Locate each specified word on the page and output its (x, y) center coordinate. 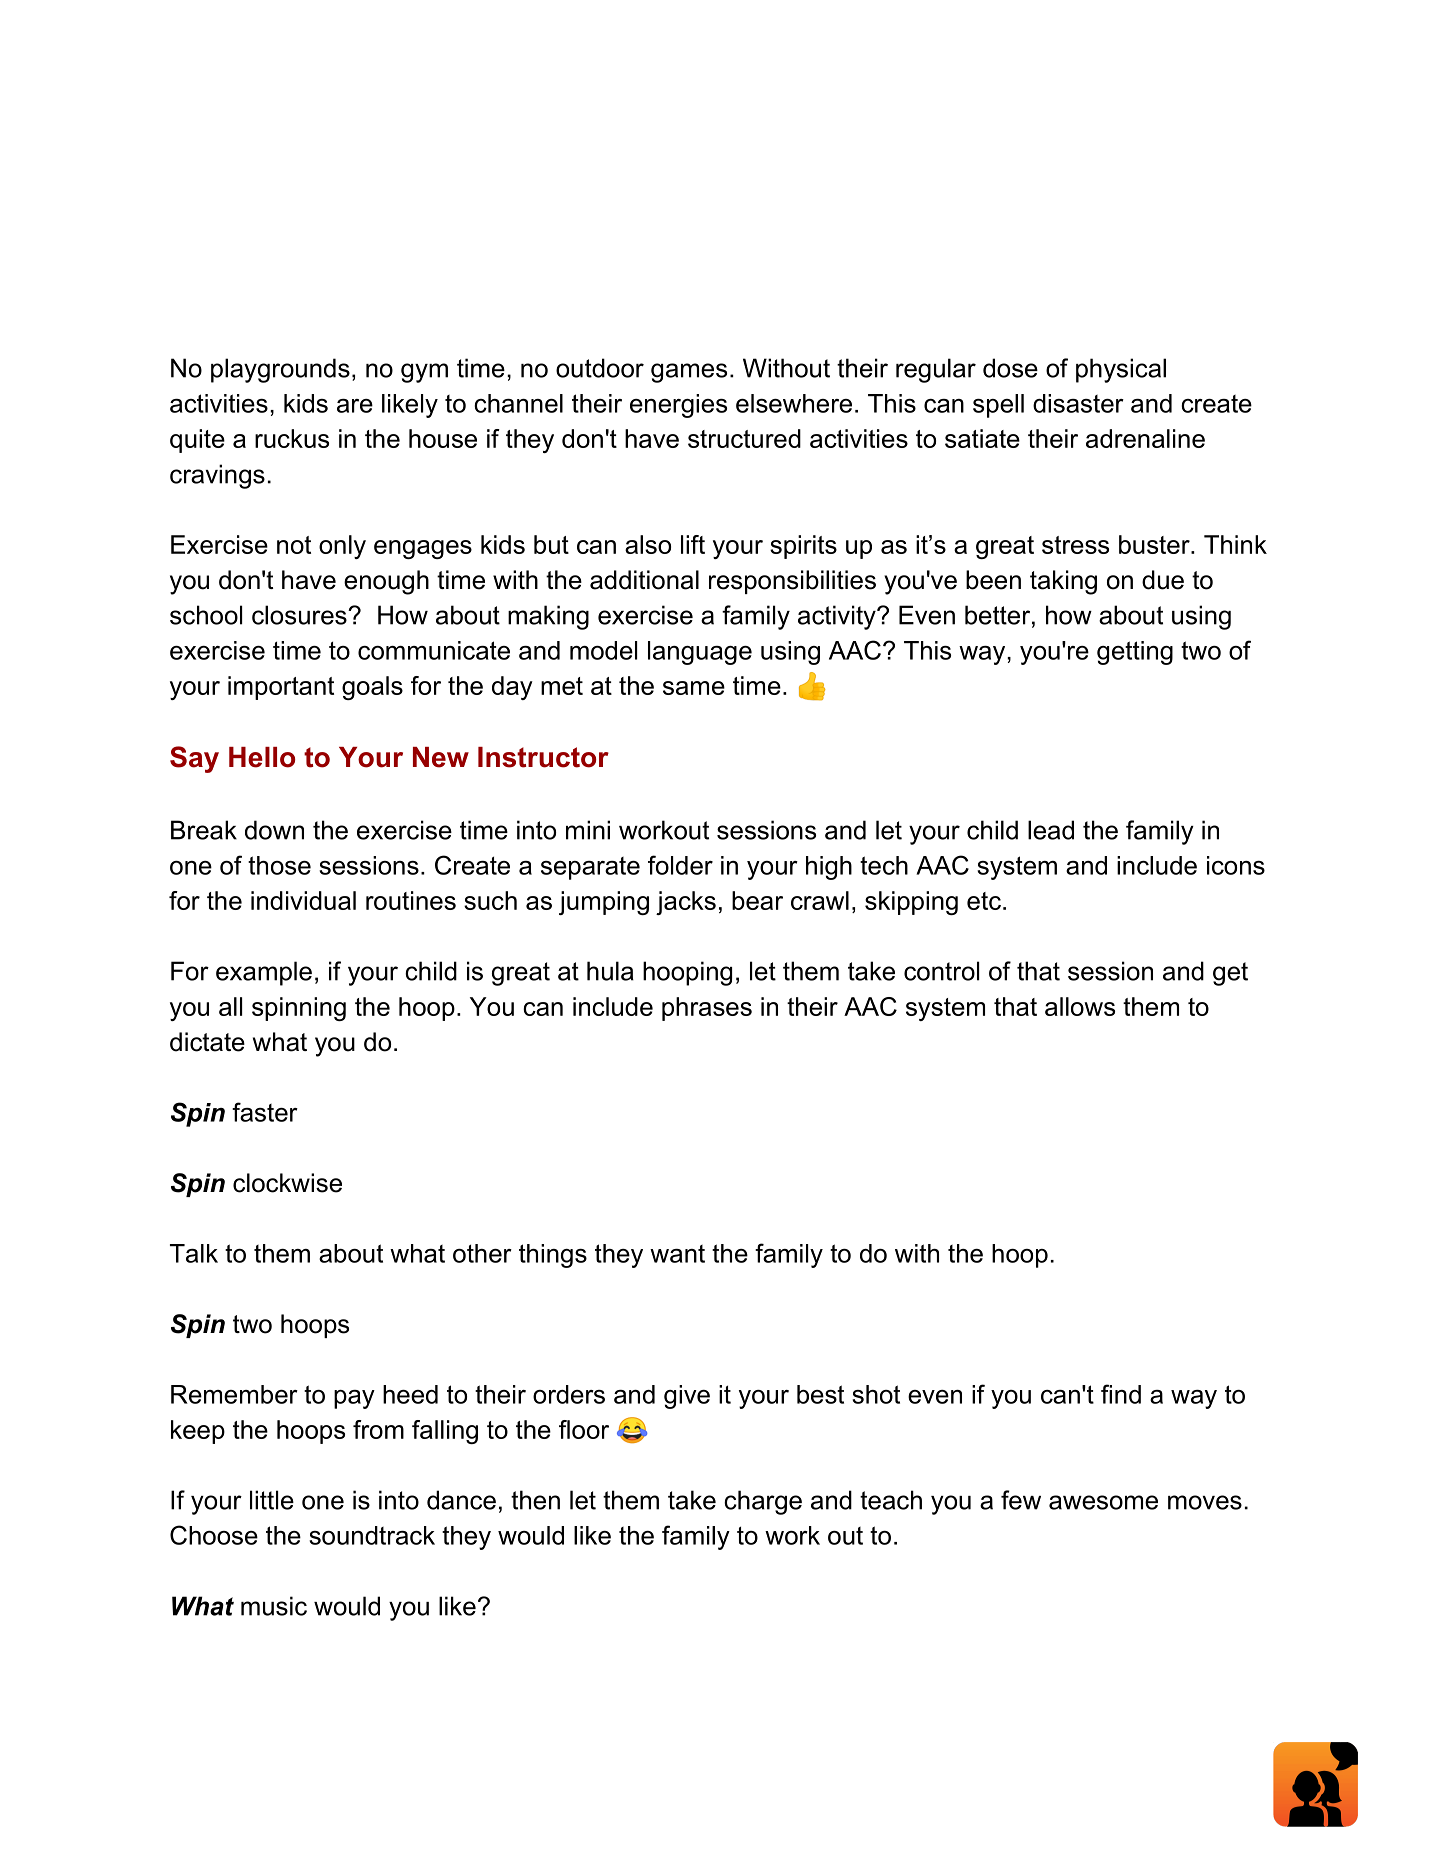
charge (763, 1502)
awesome (1103, 1502)
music (274, 1606)
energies (678, 406)
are (355, 406)
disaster (1078, 403)
